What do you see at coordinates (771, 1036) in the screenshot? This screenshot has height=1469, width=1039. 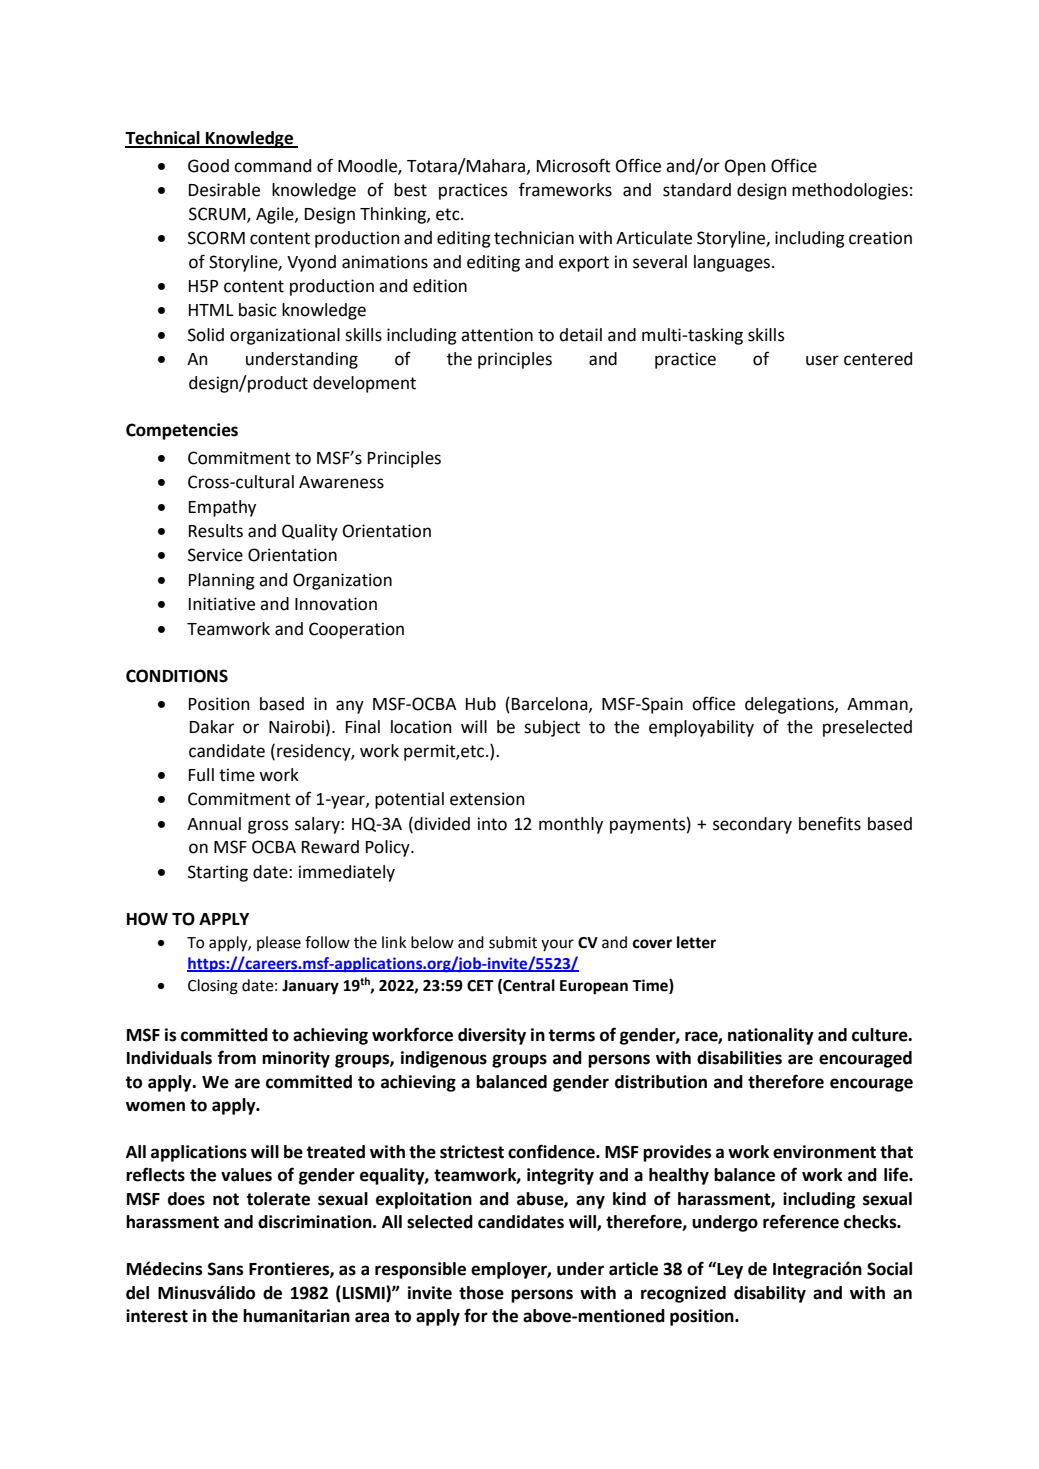 I see `nationality` at bounding box center [771, 1036].
